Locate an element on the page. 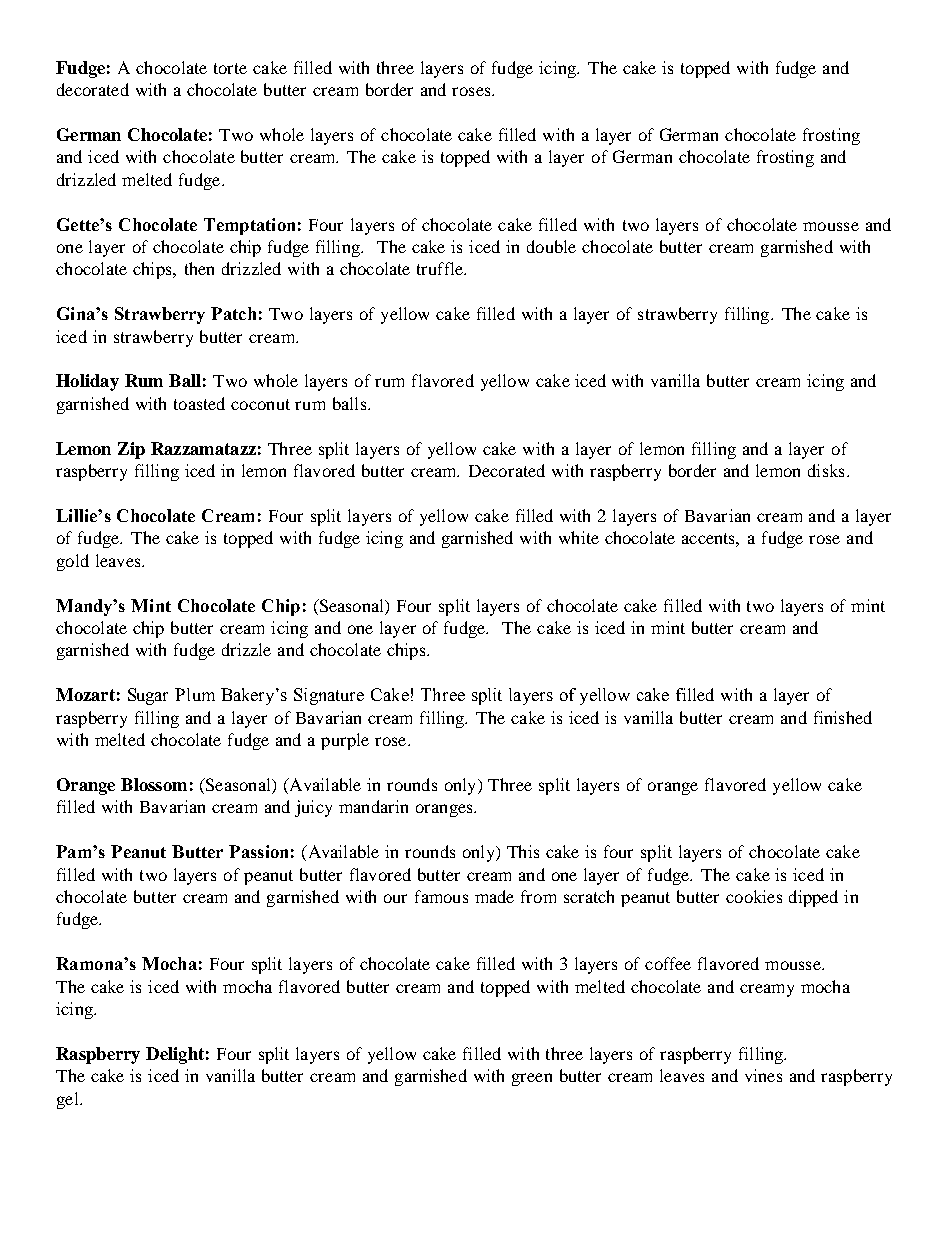  green is located at coordinates (532, 1079).
